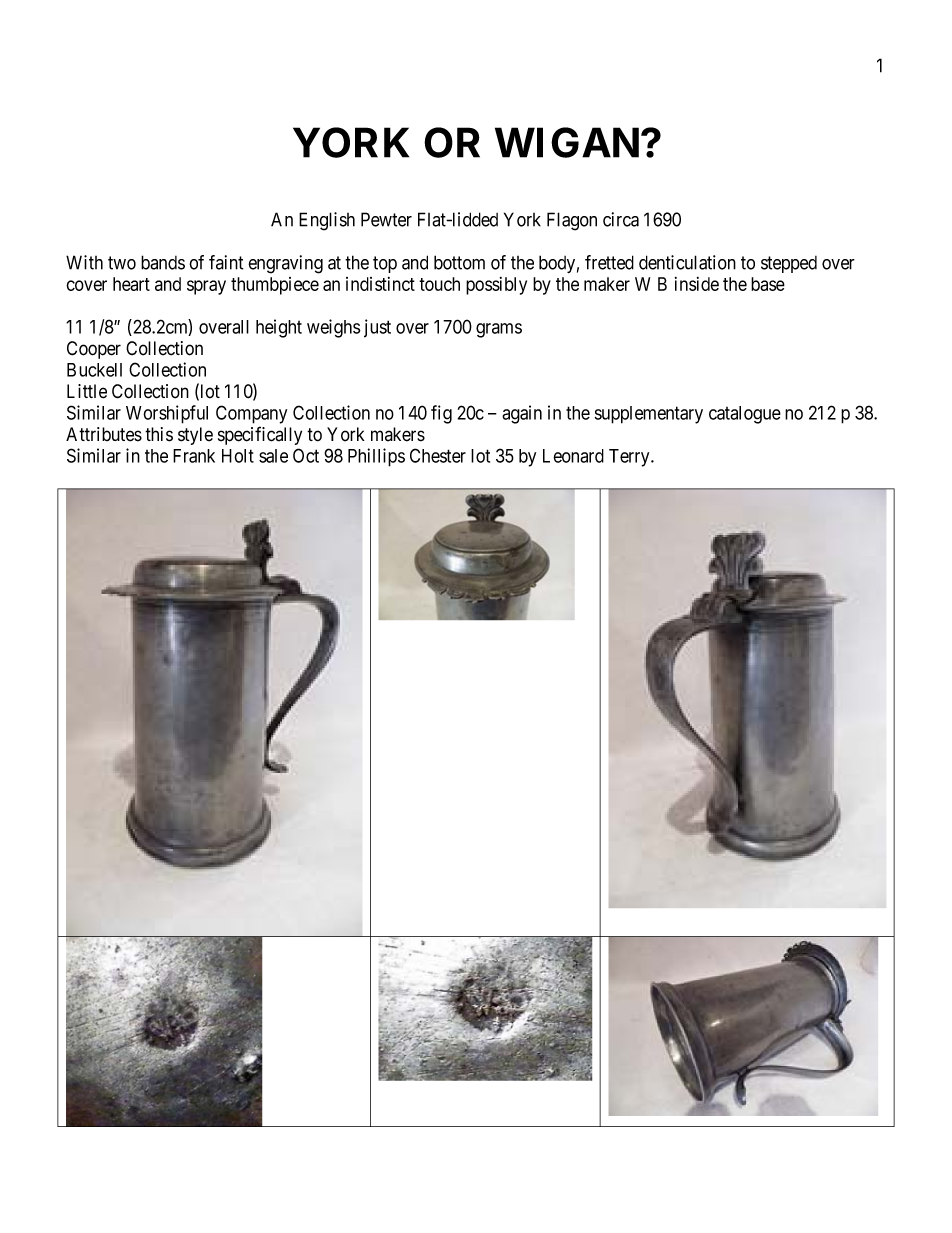  I want to click on Little, so click(87, 391).
